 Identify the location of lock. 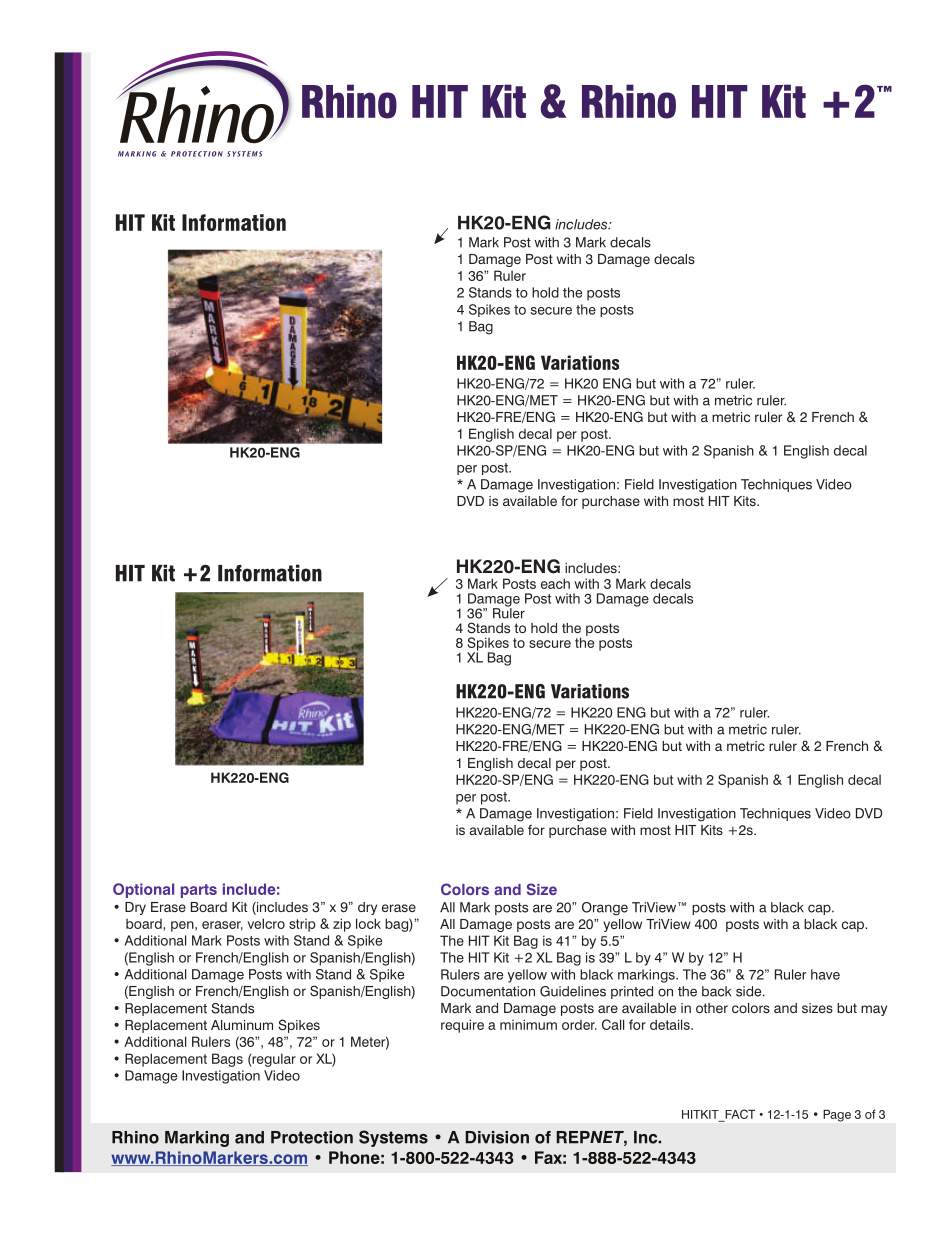
(368, 923).
